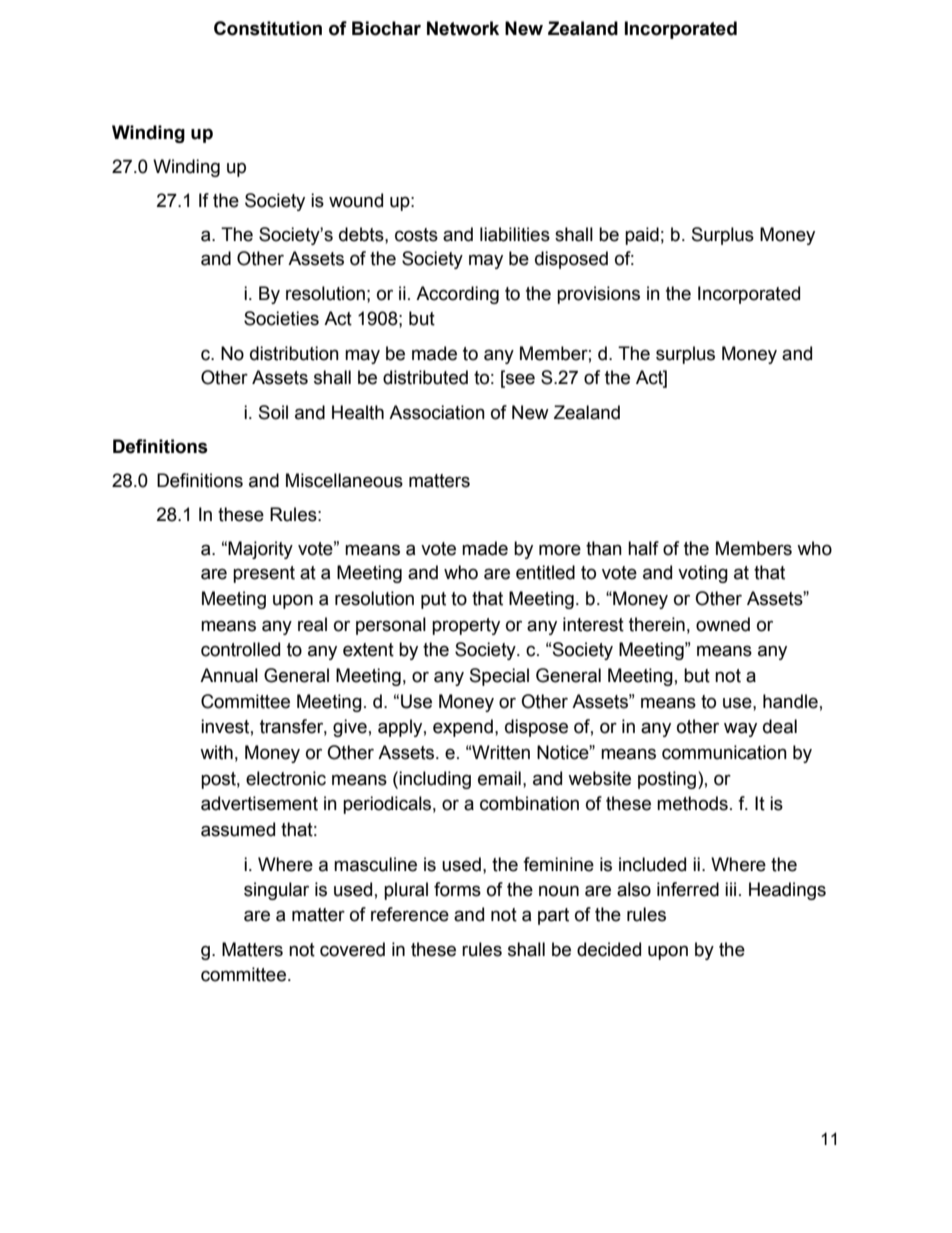 The width and height of the screenshot is (952, 1233). Describe the element at coordinates (515, 234) in the screenshot. I see `liabilities` at that location.
